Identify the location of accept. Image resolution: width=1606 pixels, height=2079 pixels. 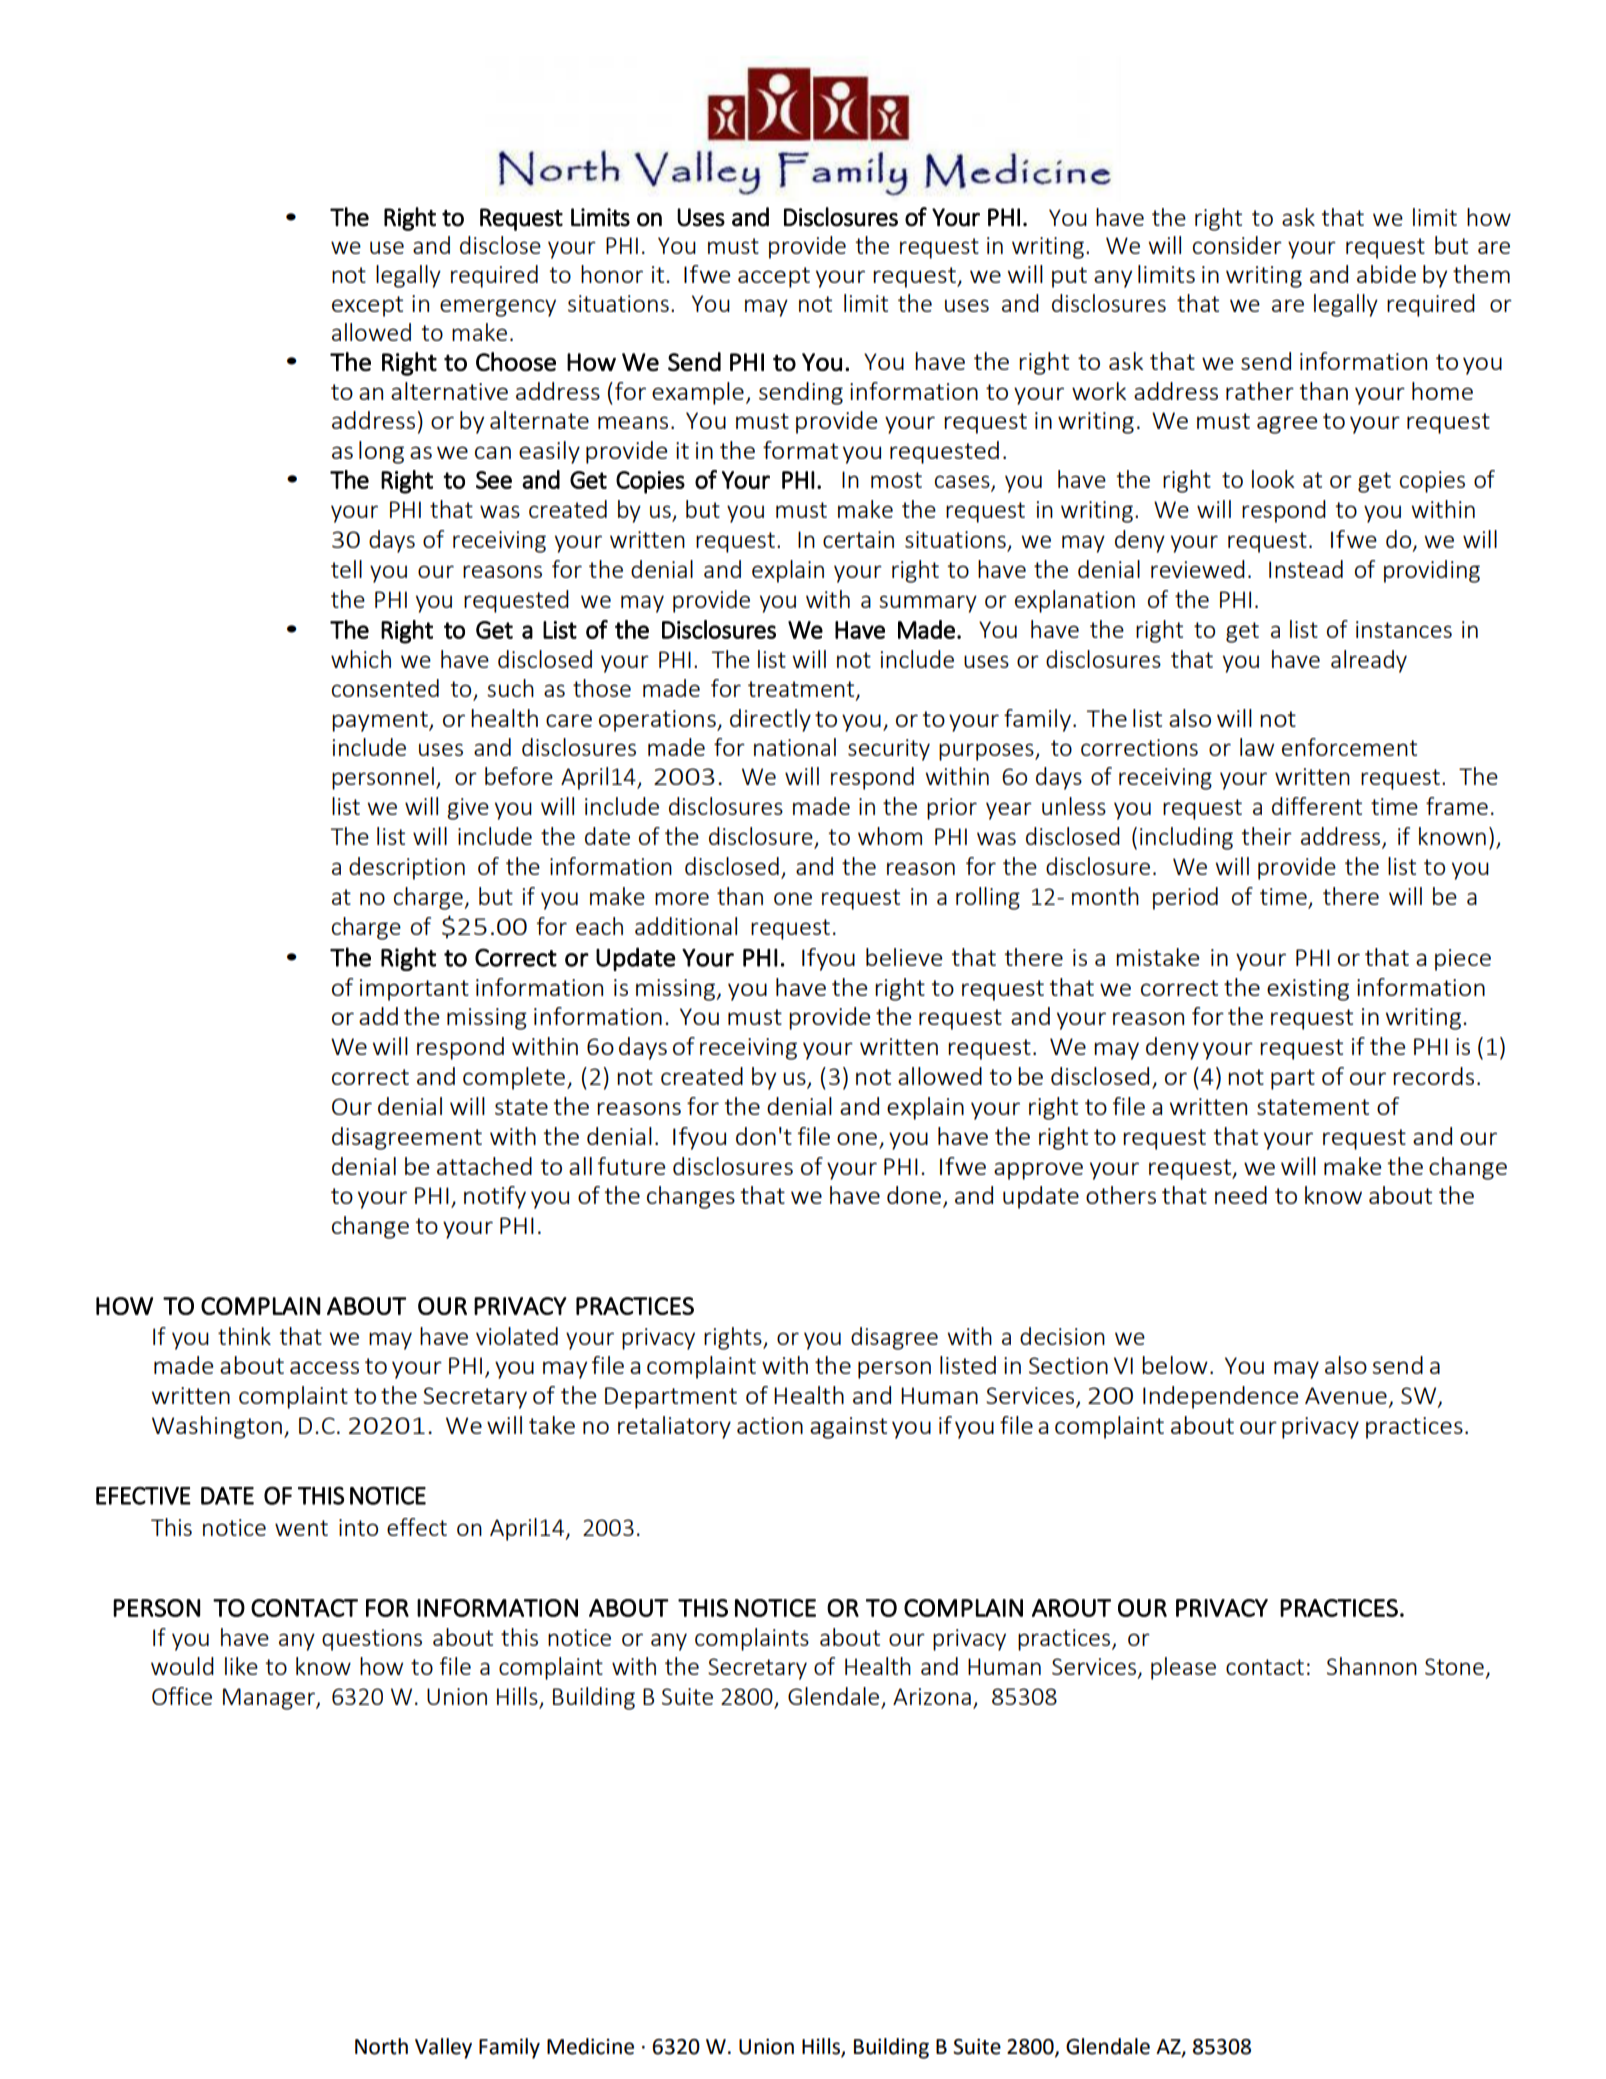
(774, 277).
